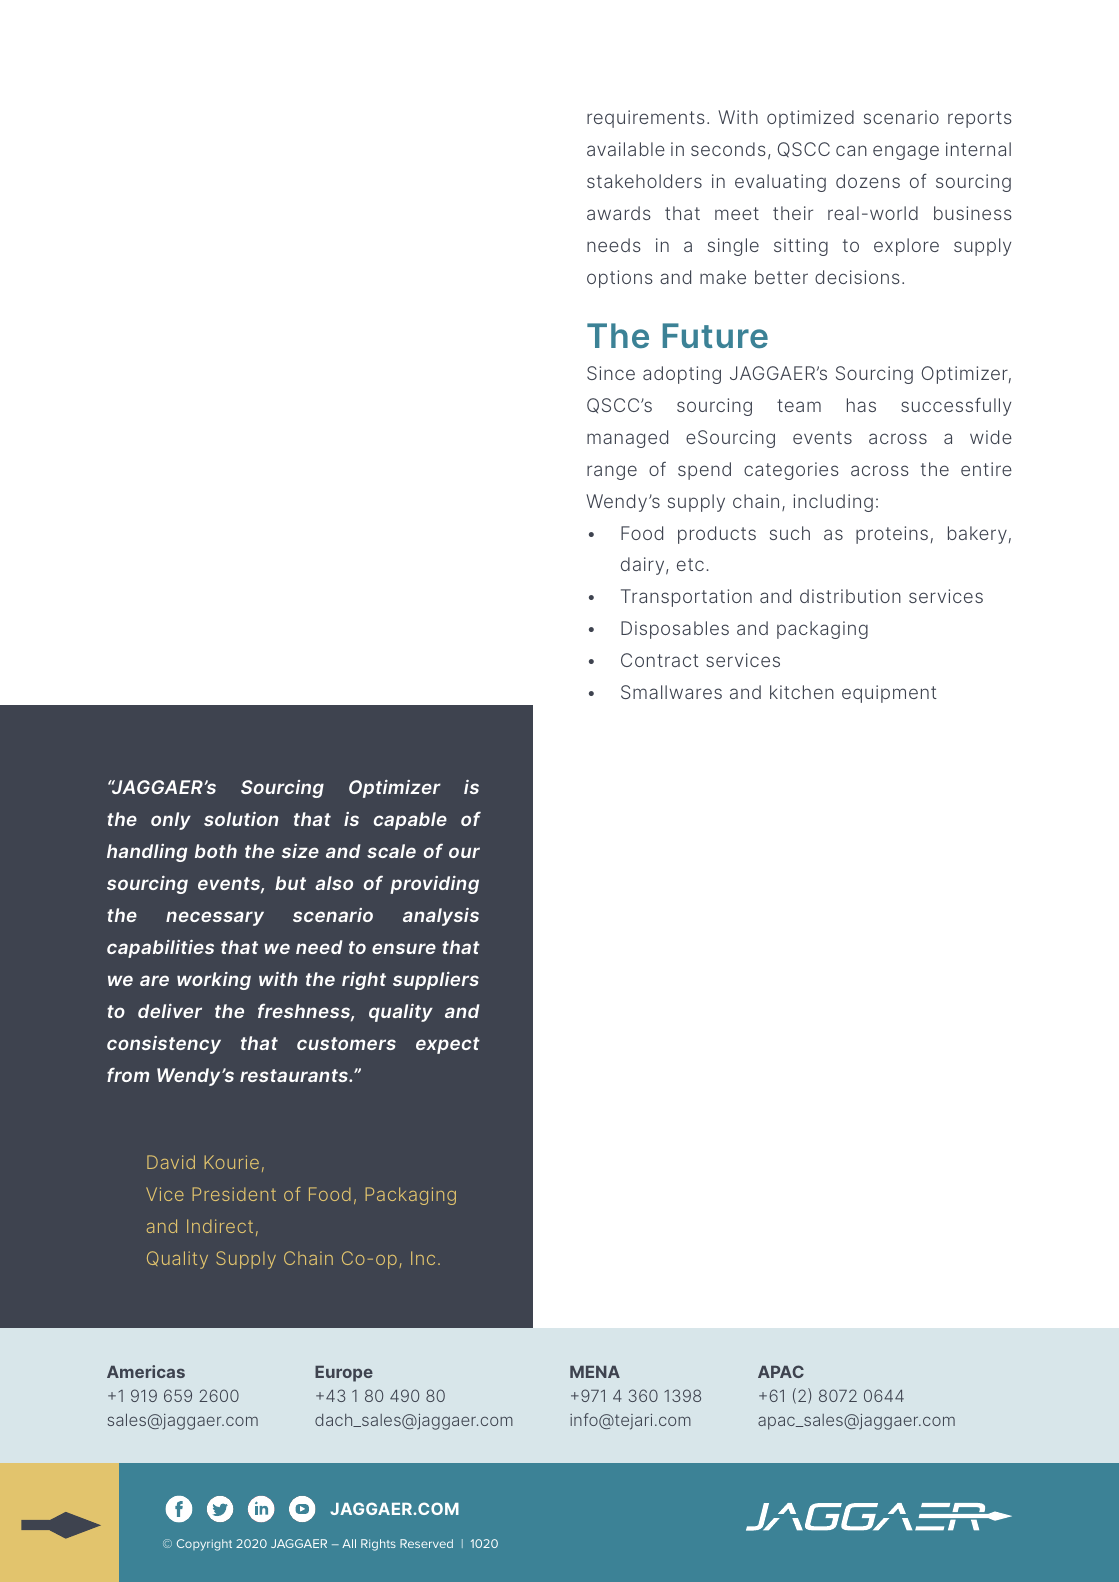 The width and height of the screenshot is (1119, 1582). What do you see at coordinates (626, 149) in the screenshot?
I see `available` at bounding box center [626, 149].
